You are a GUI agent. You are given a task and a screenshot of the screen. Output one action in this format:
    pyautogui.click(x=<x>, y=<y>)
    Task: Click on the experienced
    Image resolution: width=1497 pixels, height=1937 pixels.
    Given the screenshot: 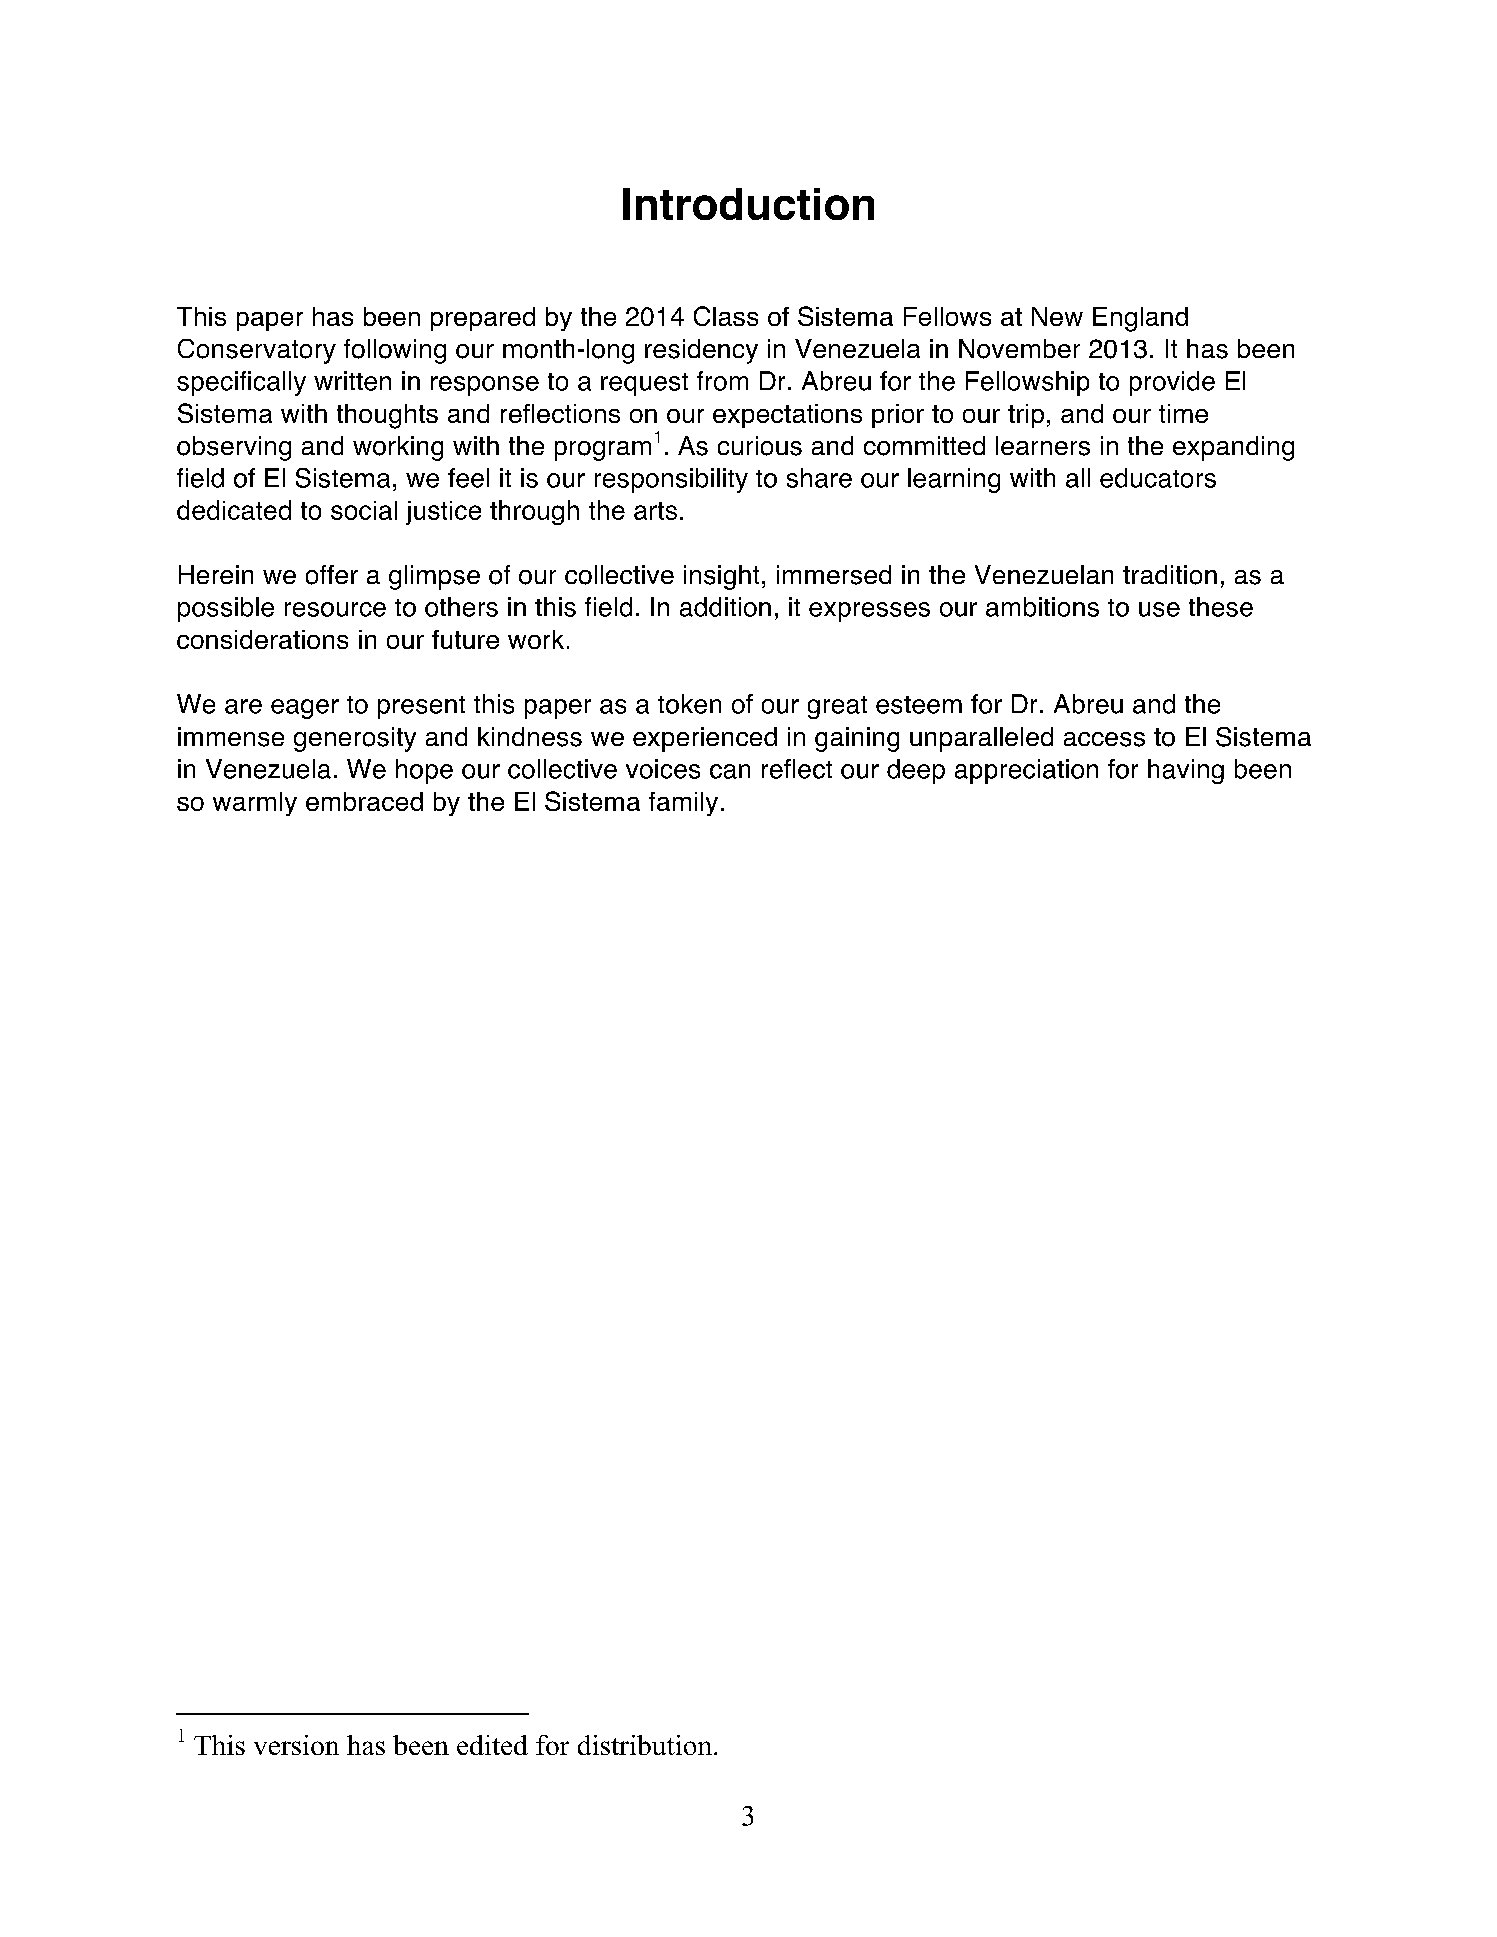 What is the action you would take?
    pyautogui.click(x=705, y=739)
